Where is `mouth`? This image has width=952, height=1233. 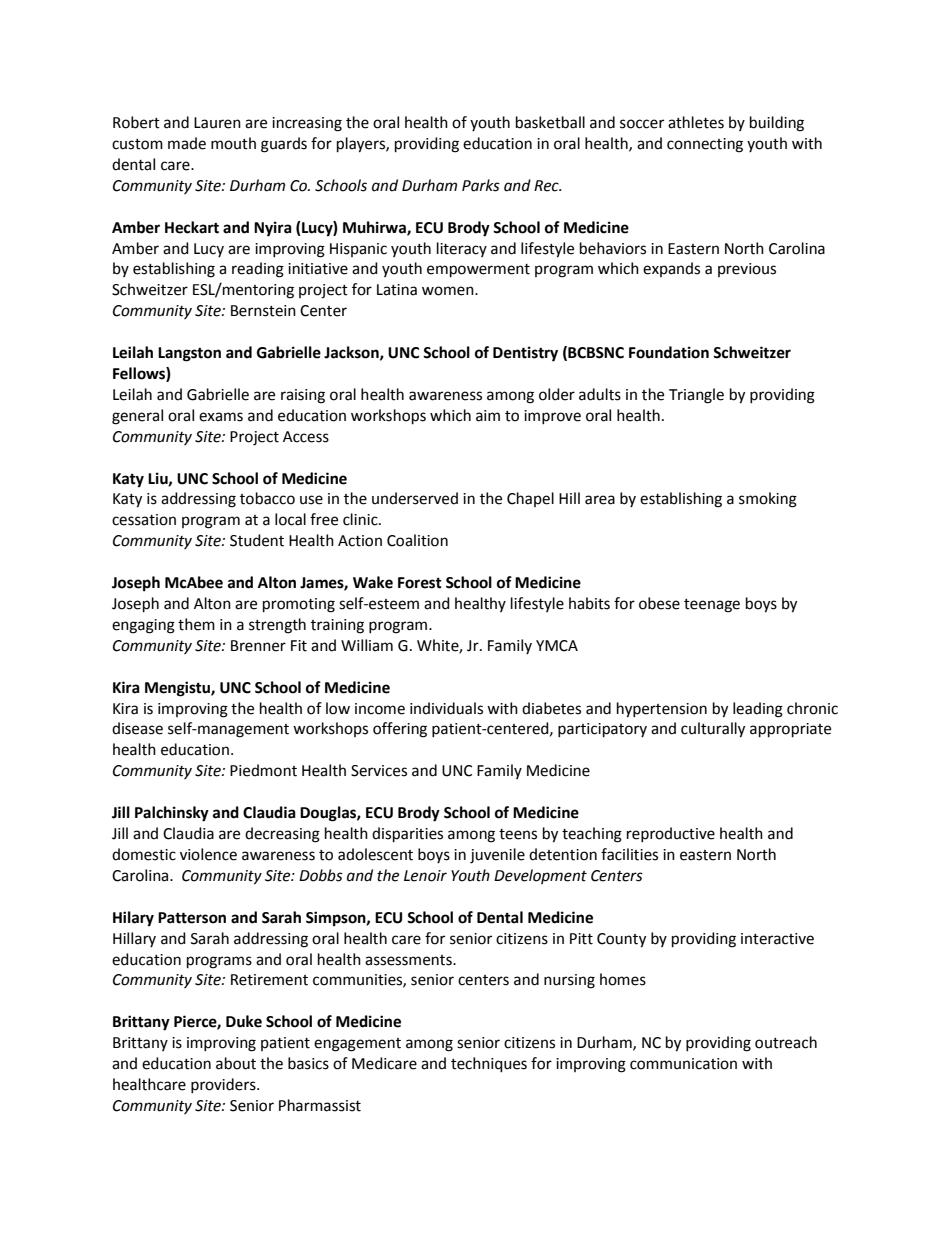
mouth is located at coordinates (233, 143).
